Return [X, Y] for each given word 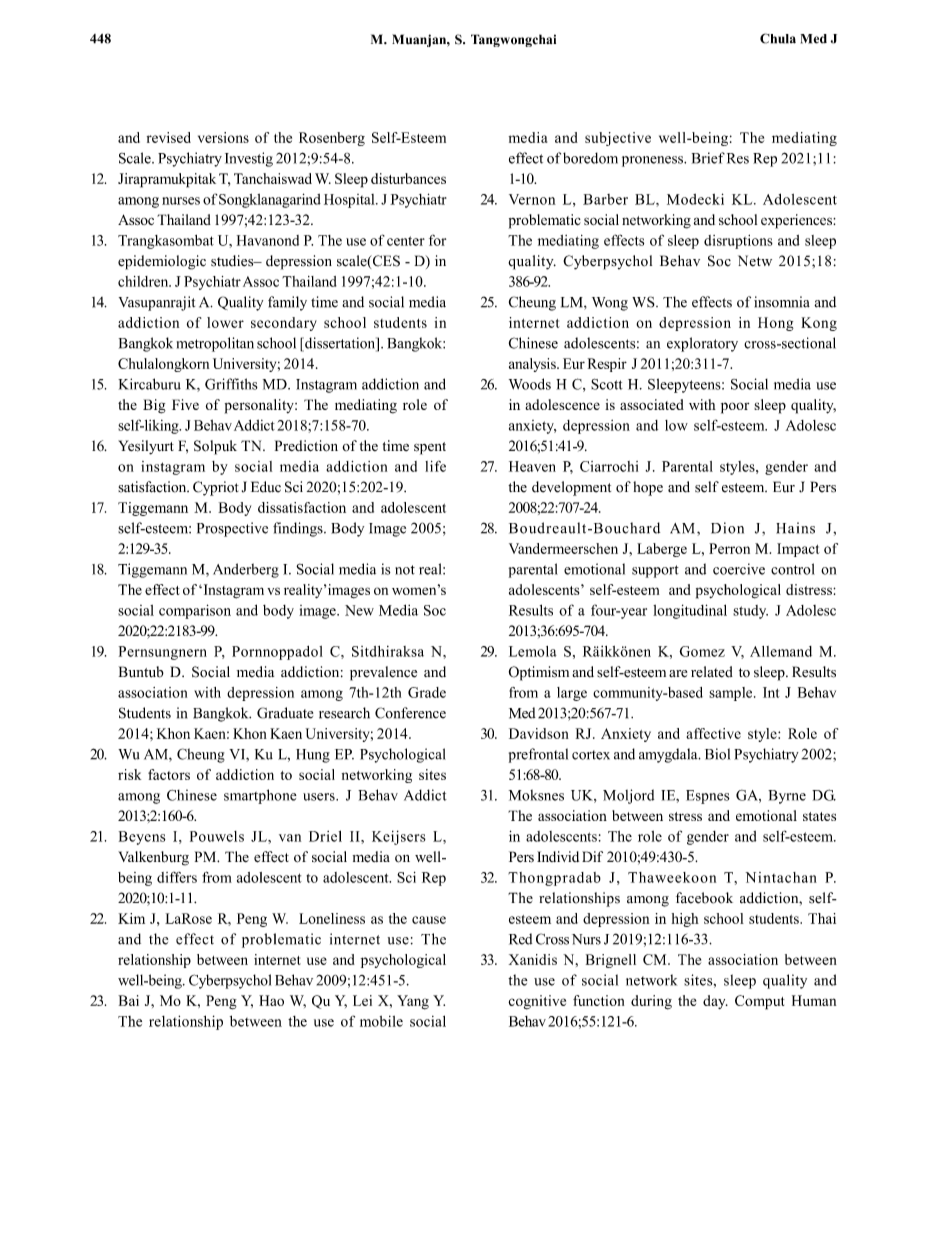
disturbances [408, 178]
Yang [413, 1002]
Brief [708, 158]
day [715, 1002]
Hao [271, 1000]
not [405, 570]
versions [223, 137]
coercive [739, 569]
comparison [195, 611]
